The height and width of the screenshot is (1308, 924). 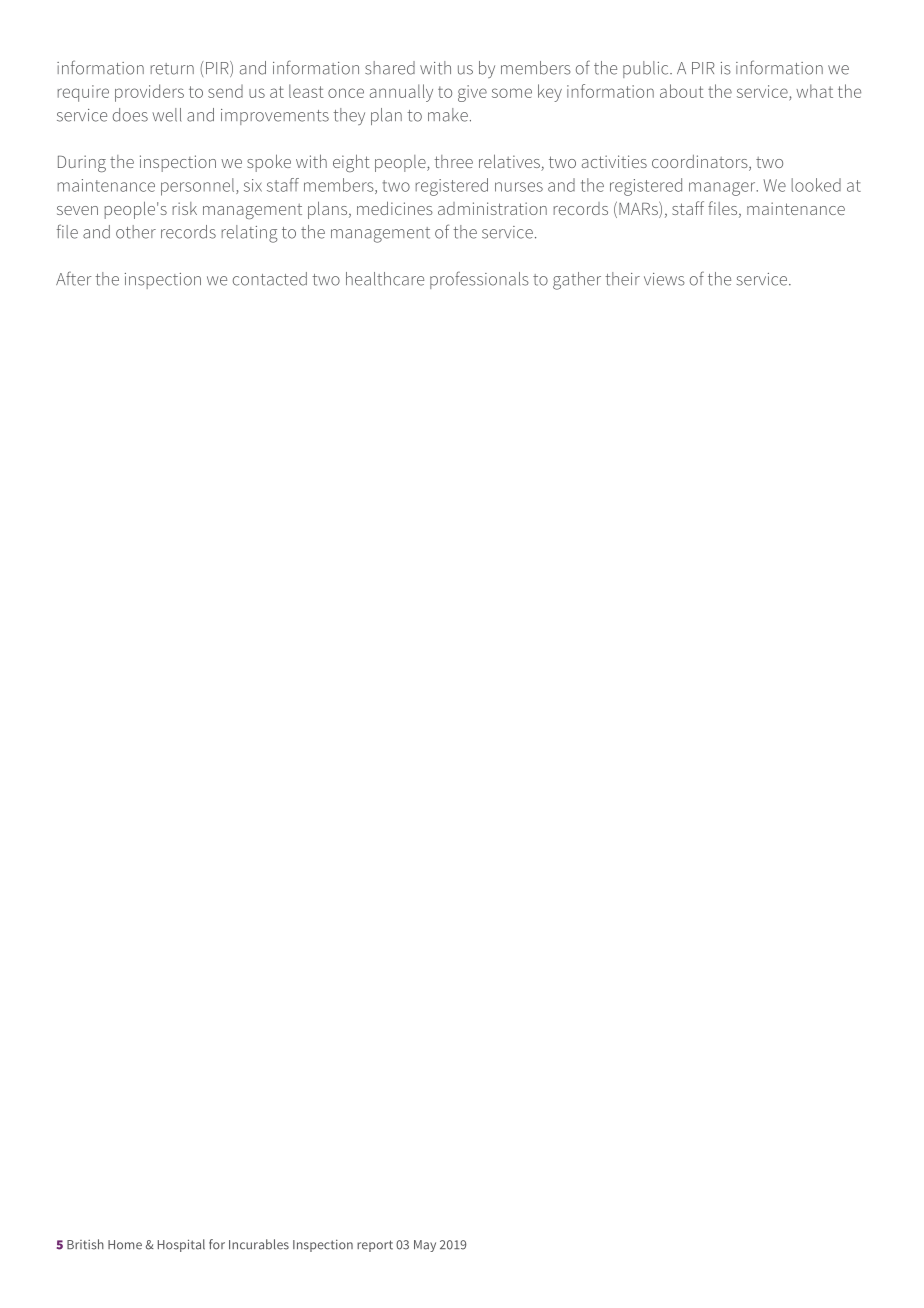 I want to click on report, so click(x=375, y=1246).
